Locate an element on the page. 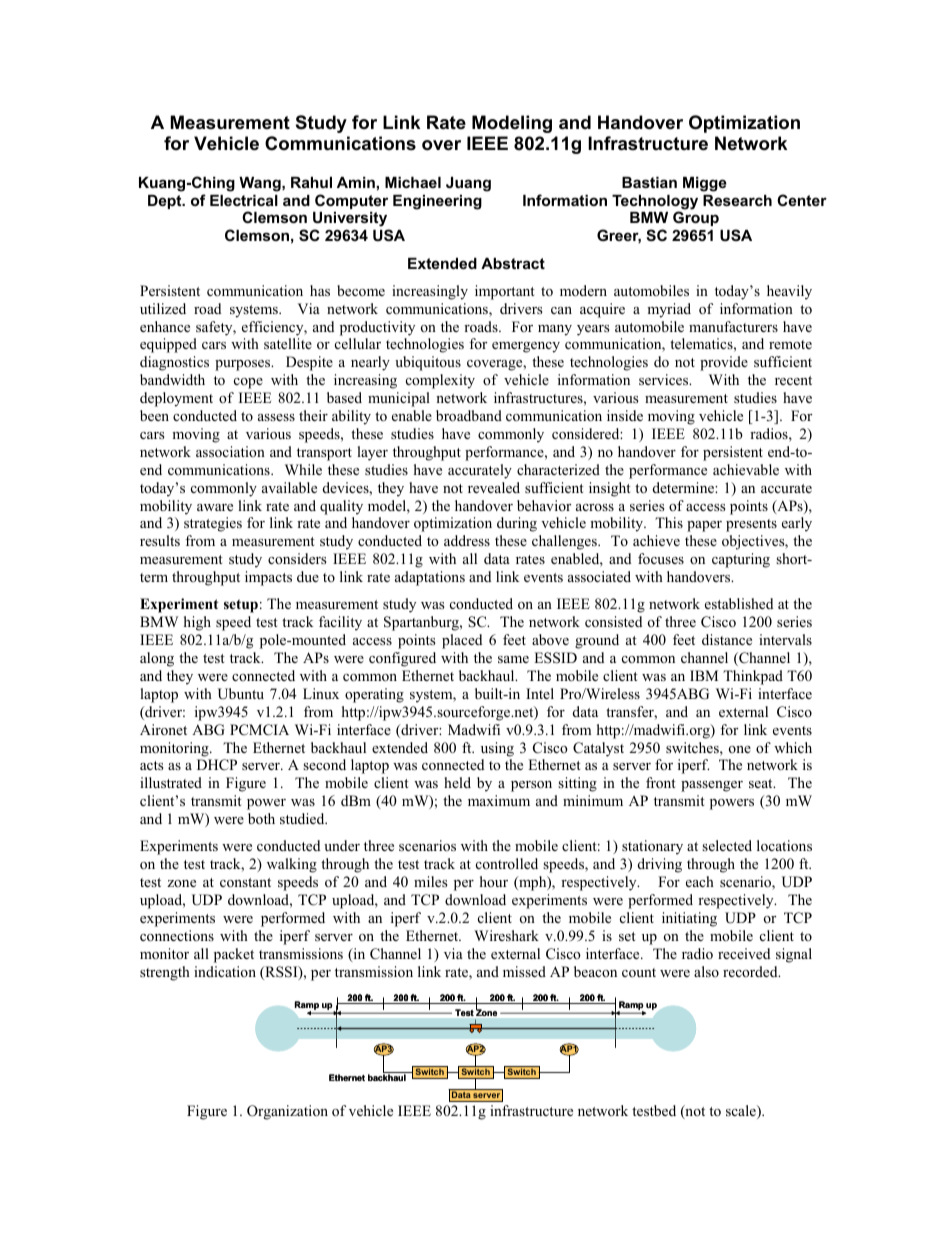  Research is located at coordinates (737, 200).
